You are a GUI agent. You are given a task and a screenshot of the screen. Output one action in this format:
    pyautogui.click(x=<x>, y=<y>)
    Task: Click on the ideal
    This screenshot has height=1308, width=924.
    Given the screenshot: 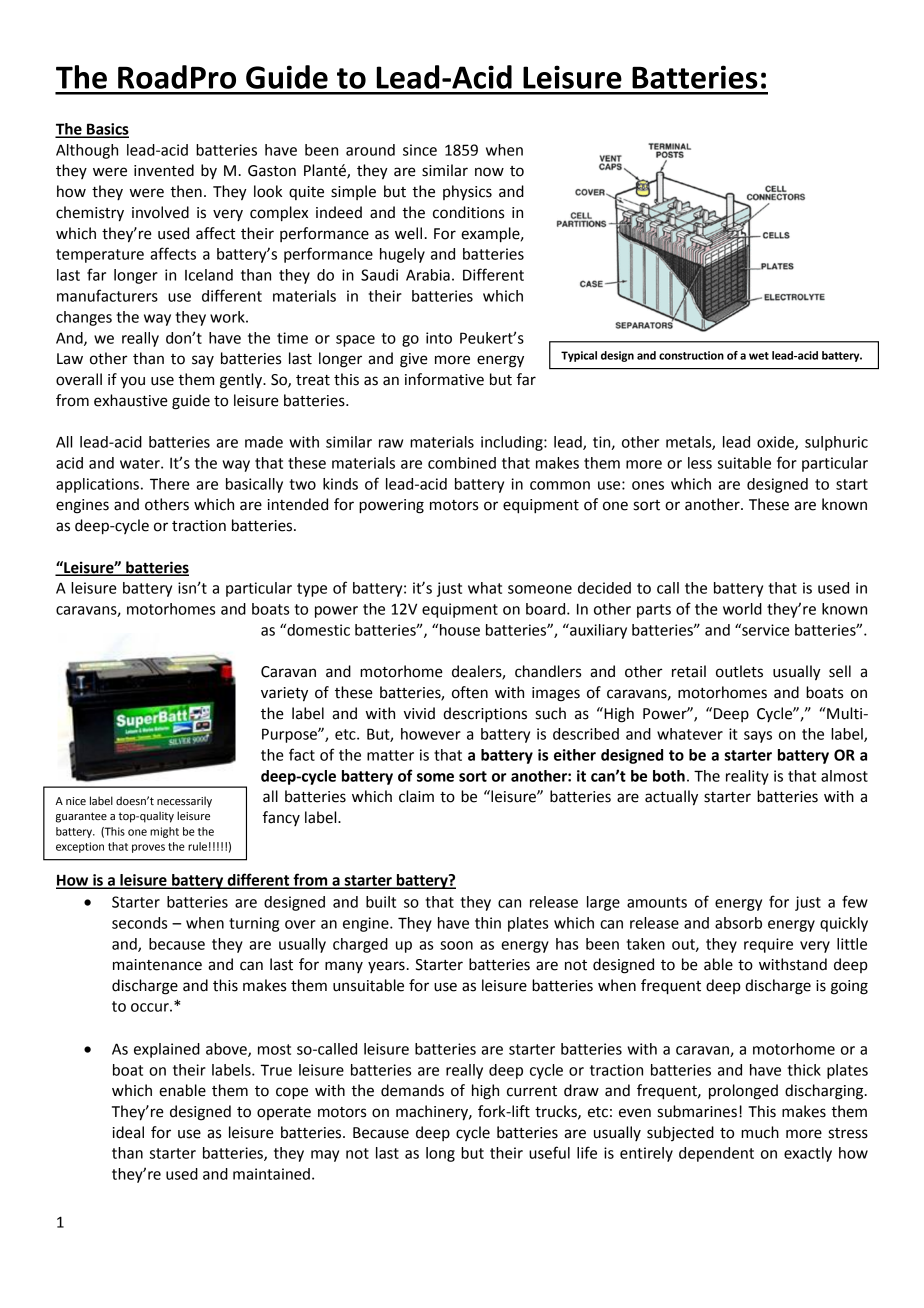 What is the action you would take?
    pyautogui.click(x=128, y=1132)
